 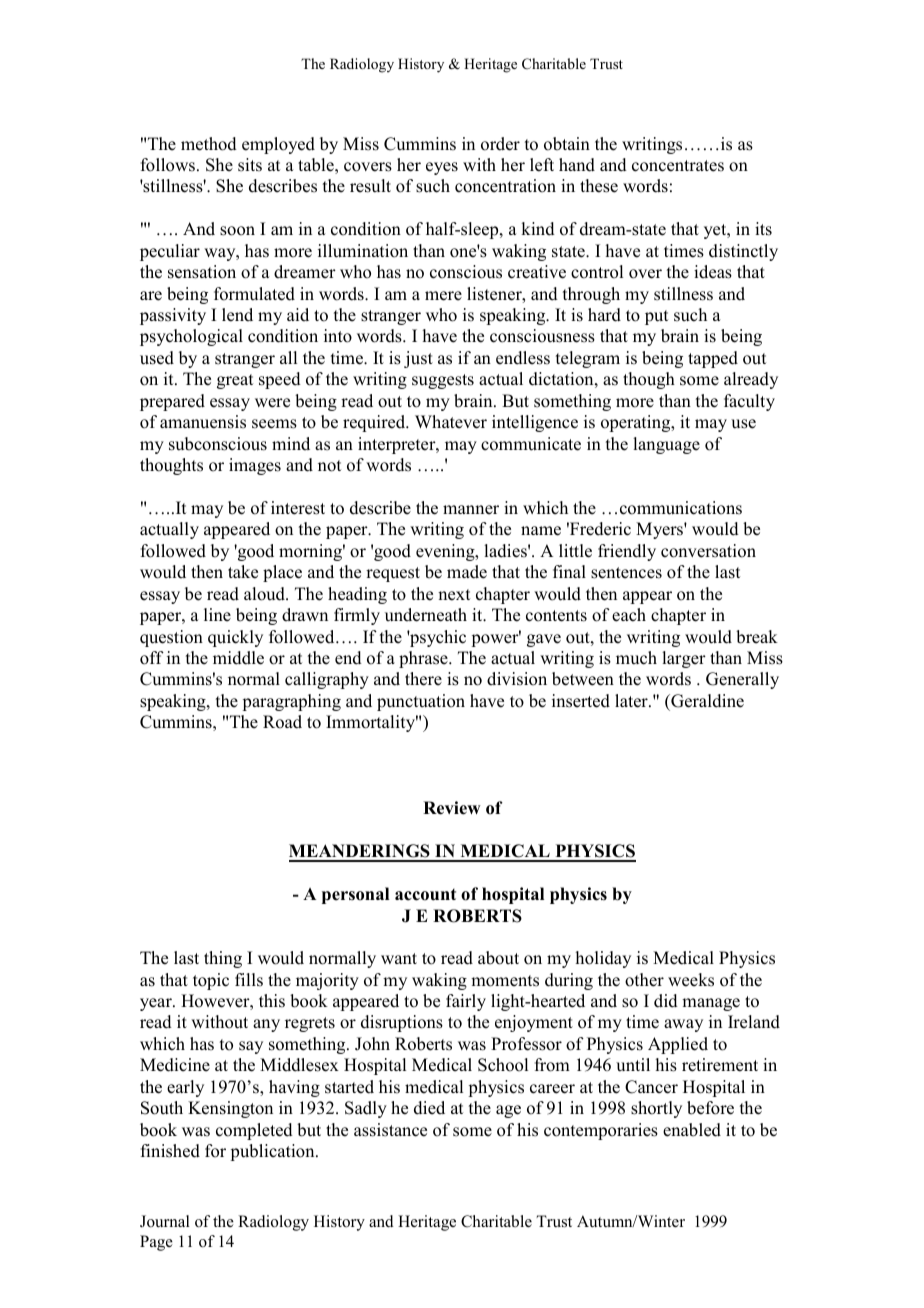 What do you see at coordinates (678, 166) in the screenshot?
I see `concentrates` at bounding box center [678, 166].
